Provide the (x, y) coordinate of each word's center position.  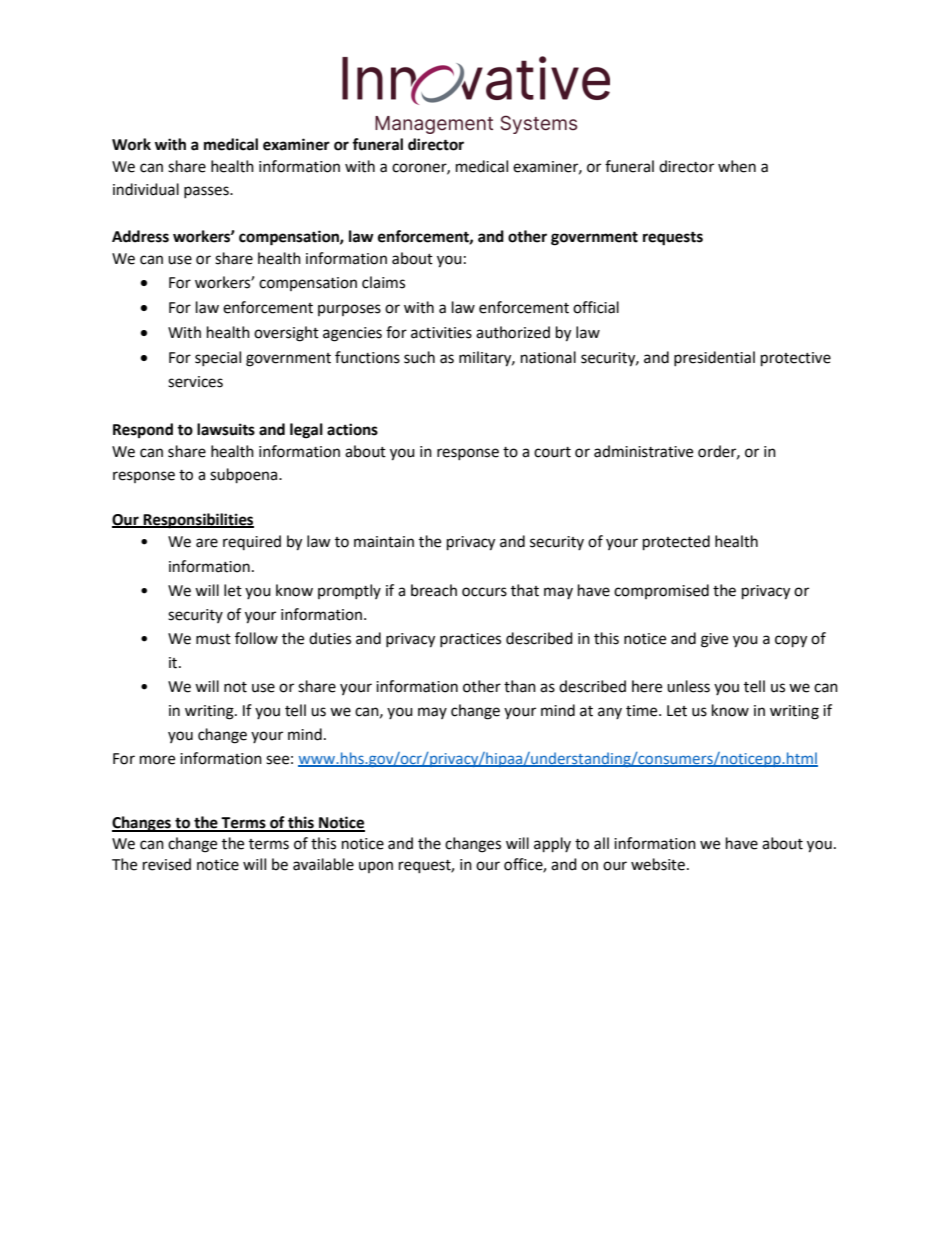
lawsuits (226, 429)
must (213, 639)
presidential (714, 358)
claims (383, 282)
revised (167, 864)
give (714, 640)
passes (207, 192)
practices (470, 640)
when (737, 166)
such (419, 357)
